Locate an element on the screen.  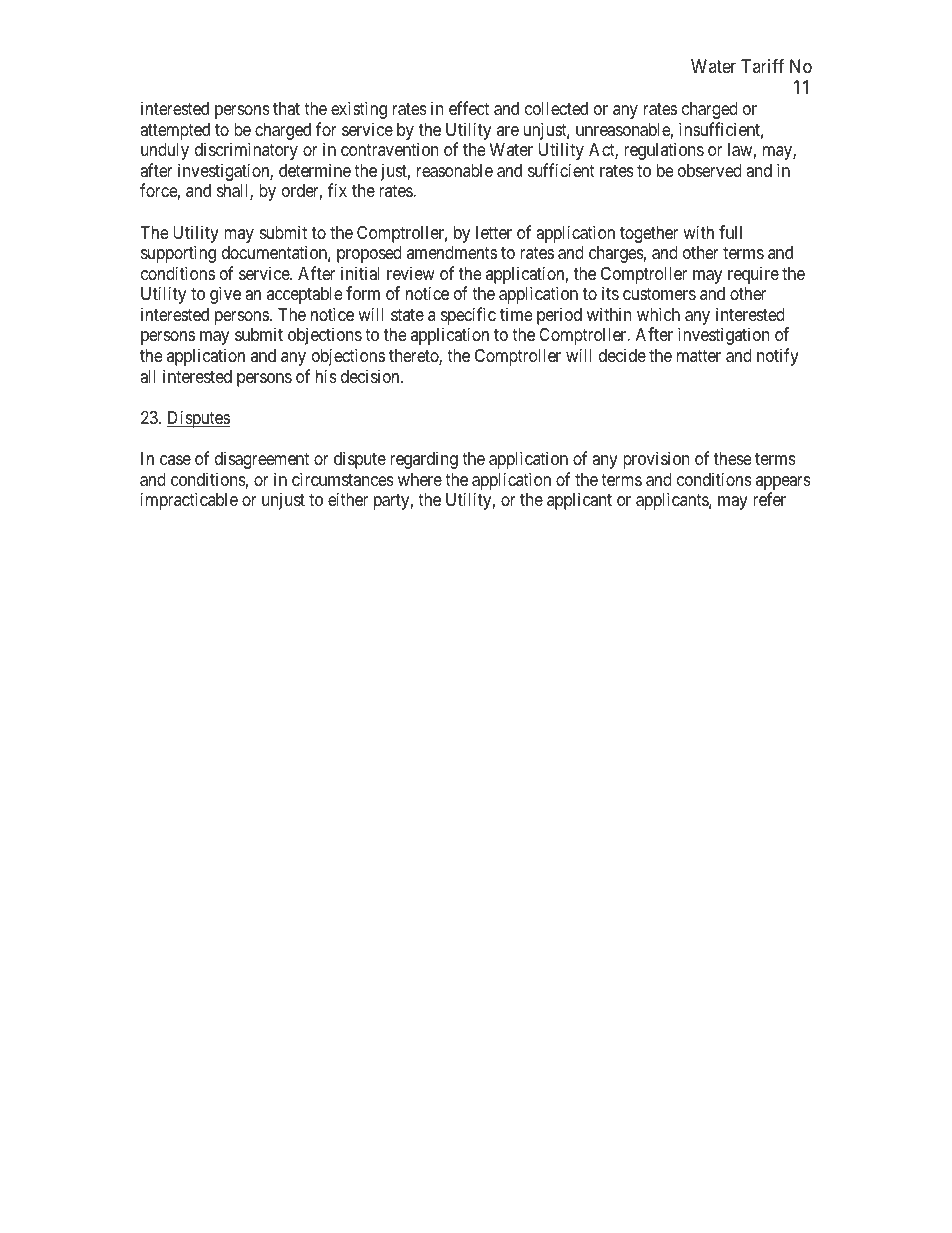
effect is located at coordinates (469, 108).
